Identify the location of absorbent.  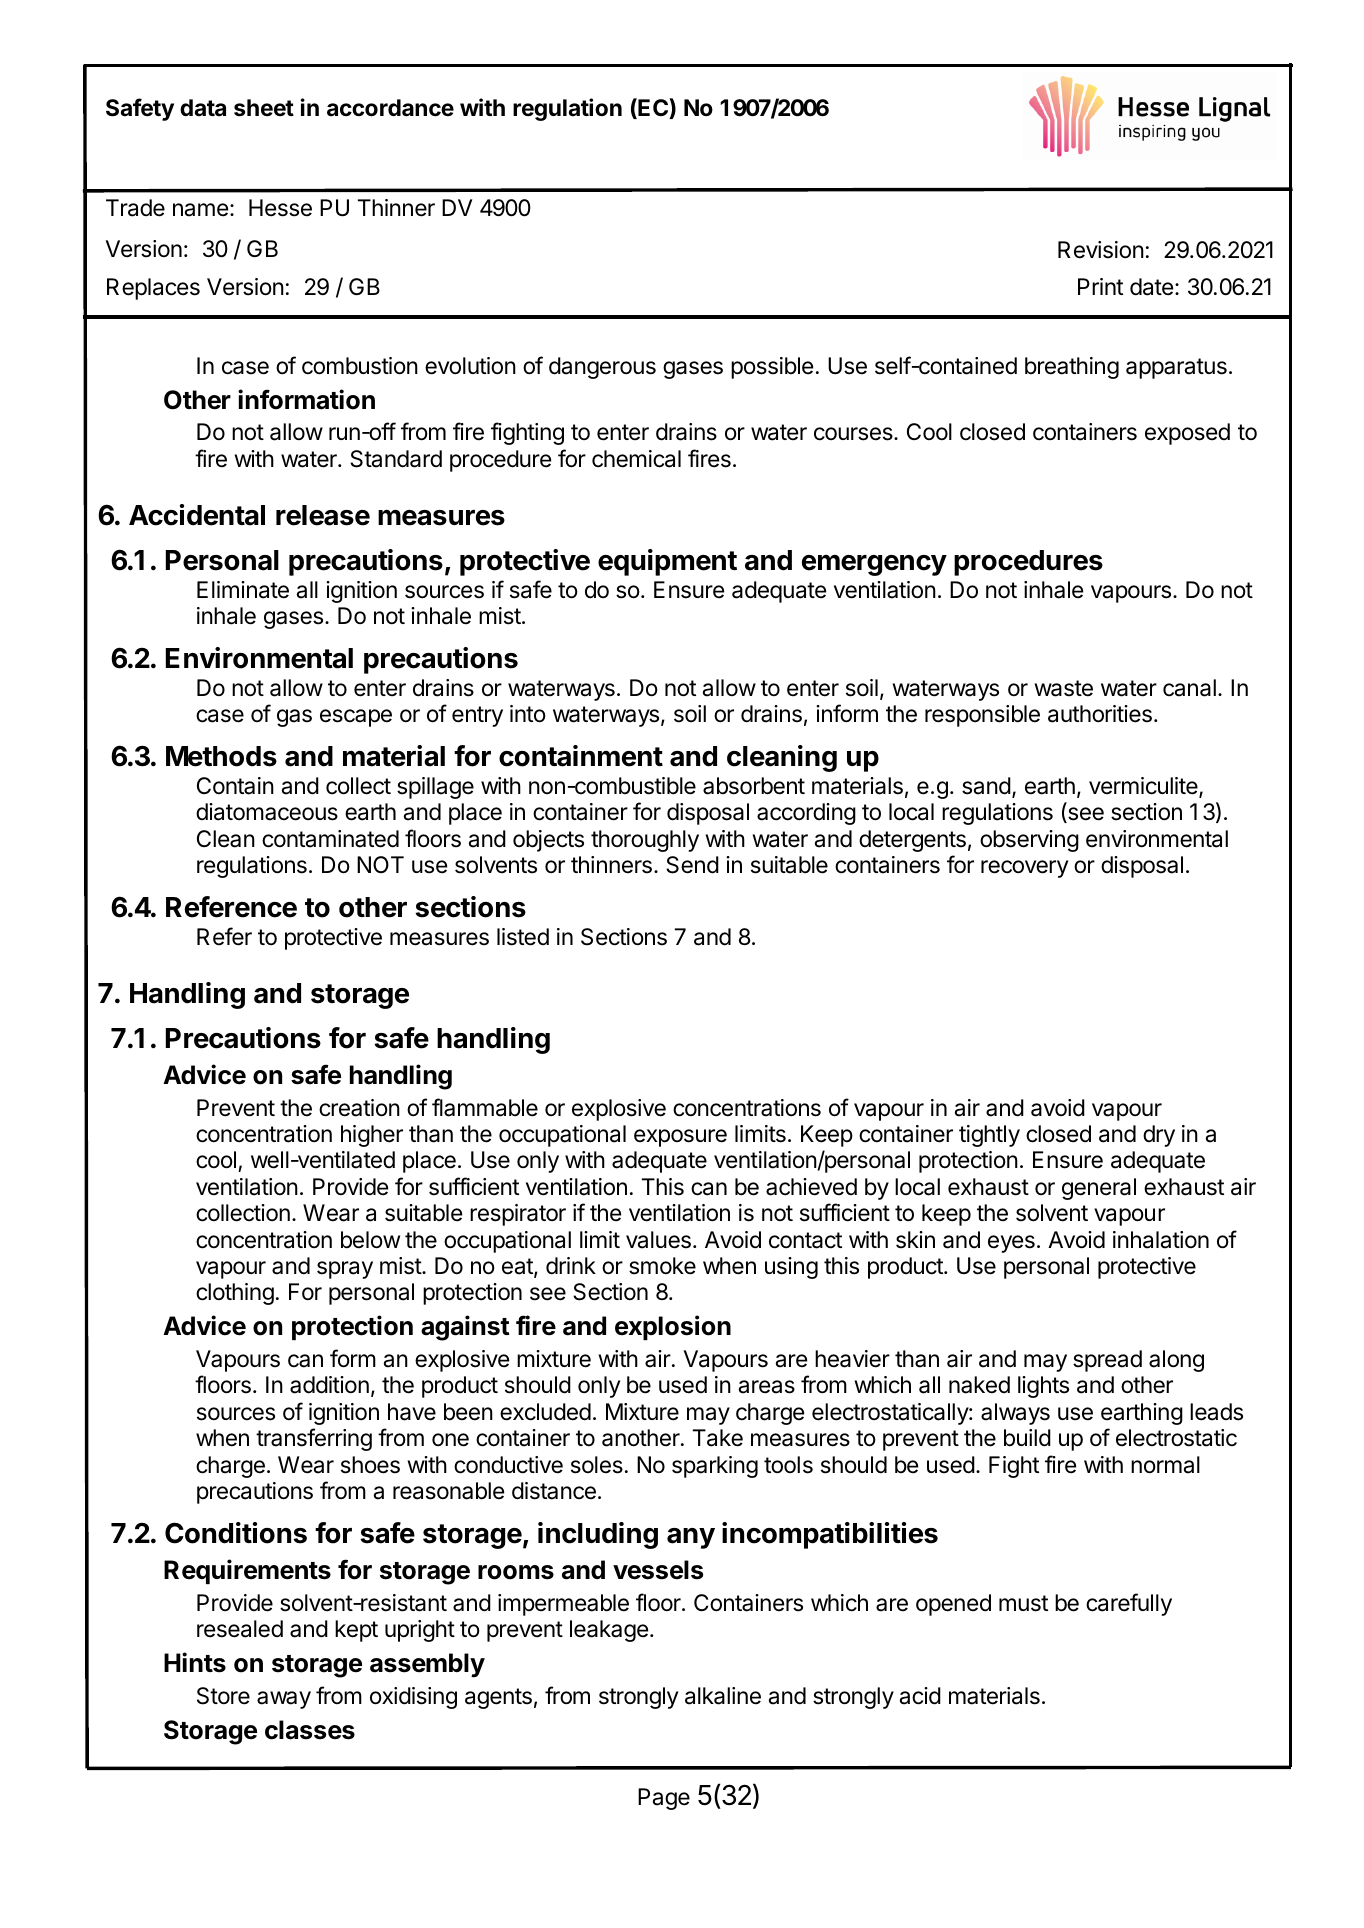
(754, 786).
